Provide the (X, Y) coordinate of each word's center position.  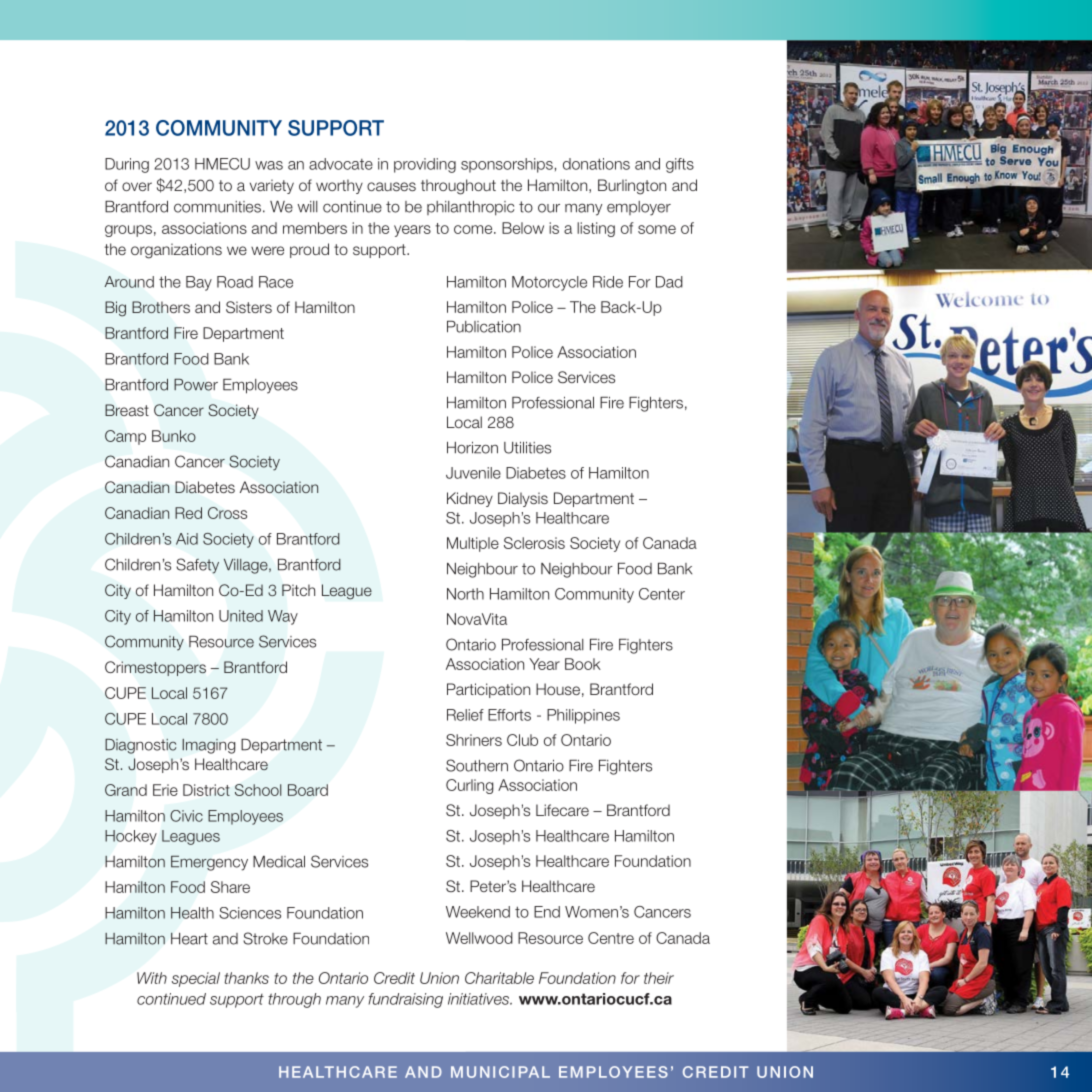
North (465, 594)
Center (662, 594)
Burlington (632, 187)
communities (217, 207)
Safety (197, 566)
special (196, 979)
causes (391, 186)
